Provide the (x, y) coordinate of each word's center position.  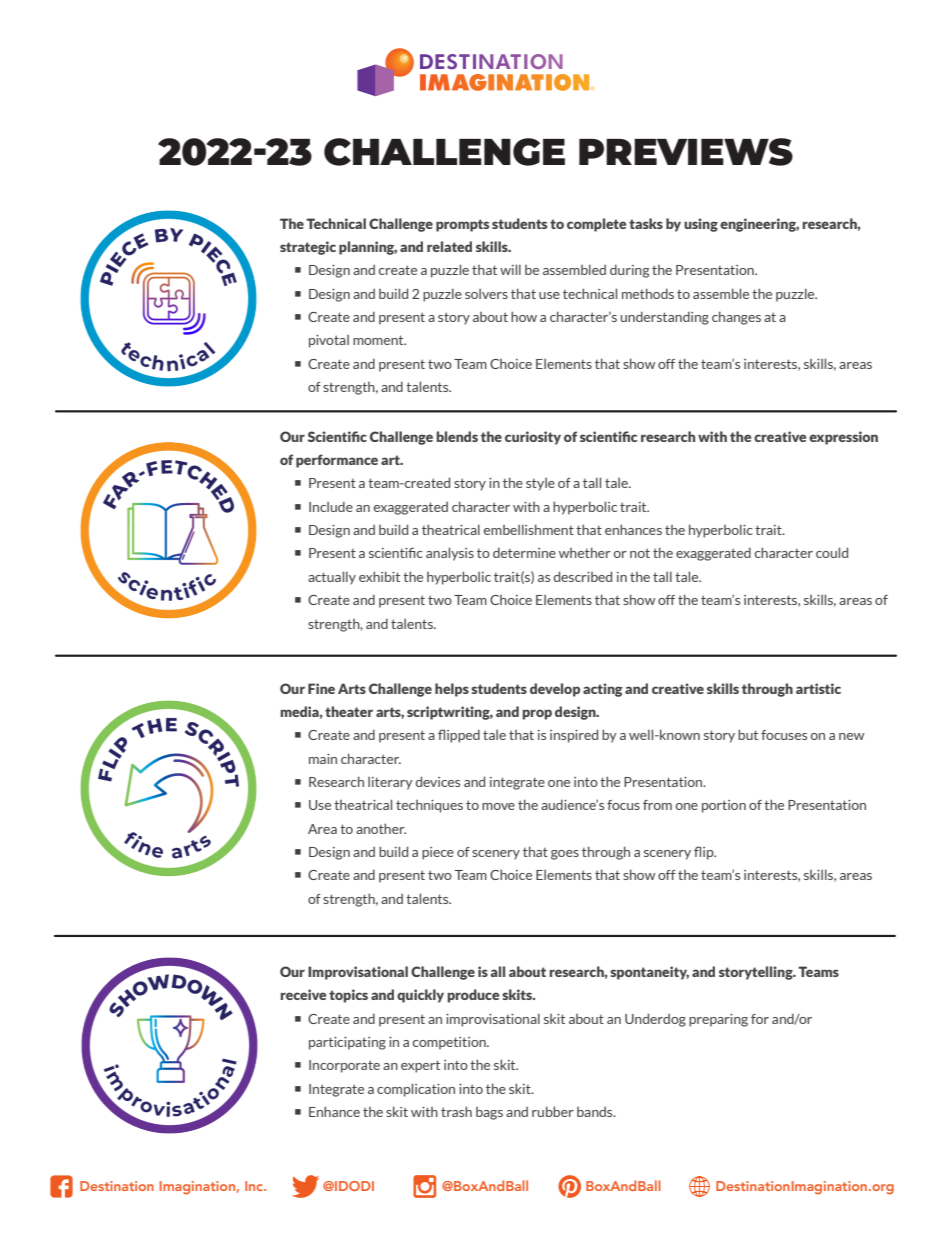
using (701, 225)
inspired (574, 736)
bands (596, 1112)
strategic (308, 248)
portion (724, 806)
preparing (718, 1020)
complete (597, 225)
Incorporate (344, 1066)
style (540, 484)
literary (390, 783)
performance (337, 461)
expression (843, 438)
